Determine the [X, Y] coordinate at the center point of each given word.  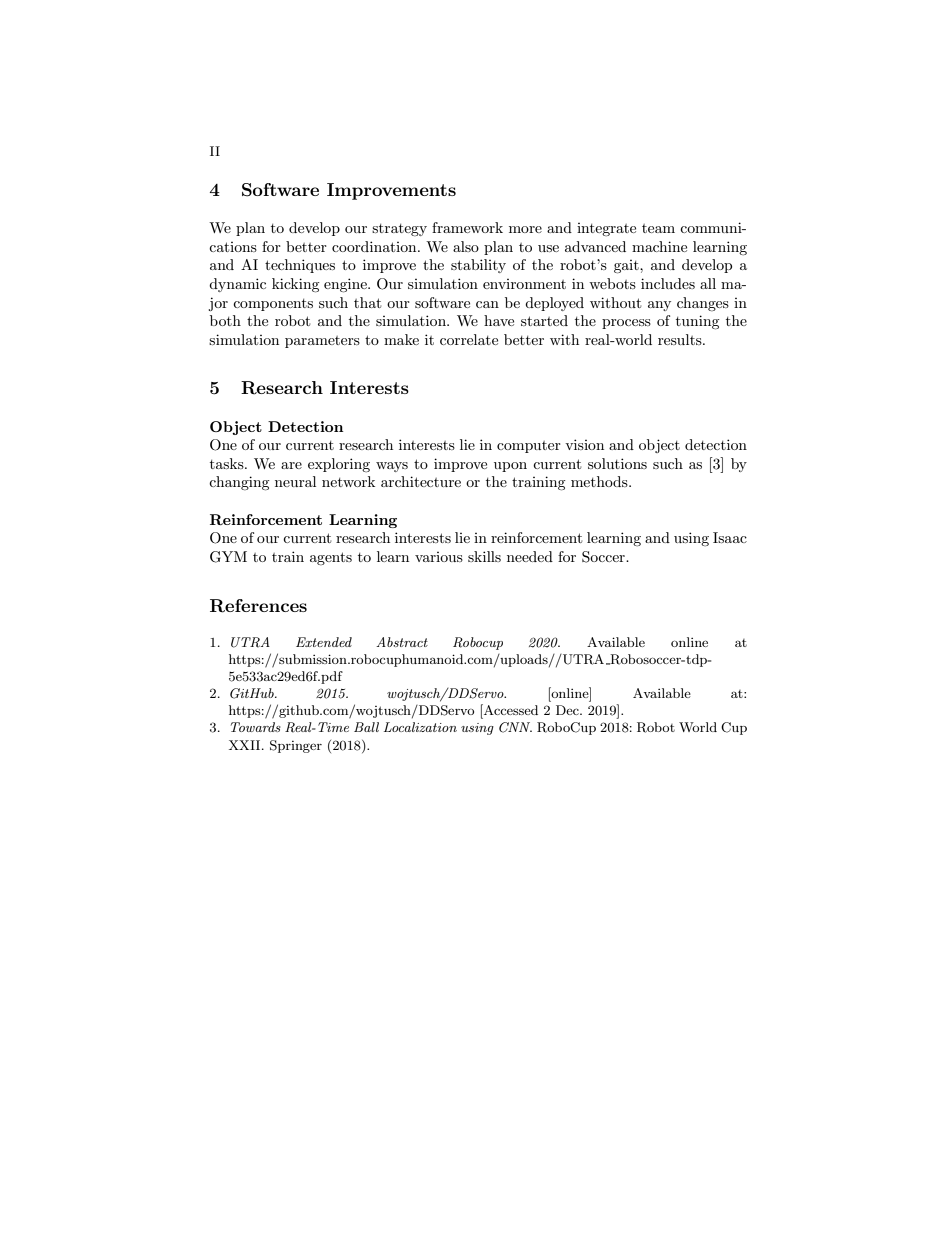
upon [510, 467]
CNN [515, 727]
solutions [617, 463]
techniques [300, 266]
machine [659, 246]
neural [295, 481]
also [466, 246]
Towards [256, 727]
